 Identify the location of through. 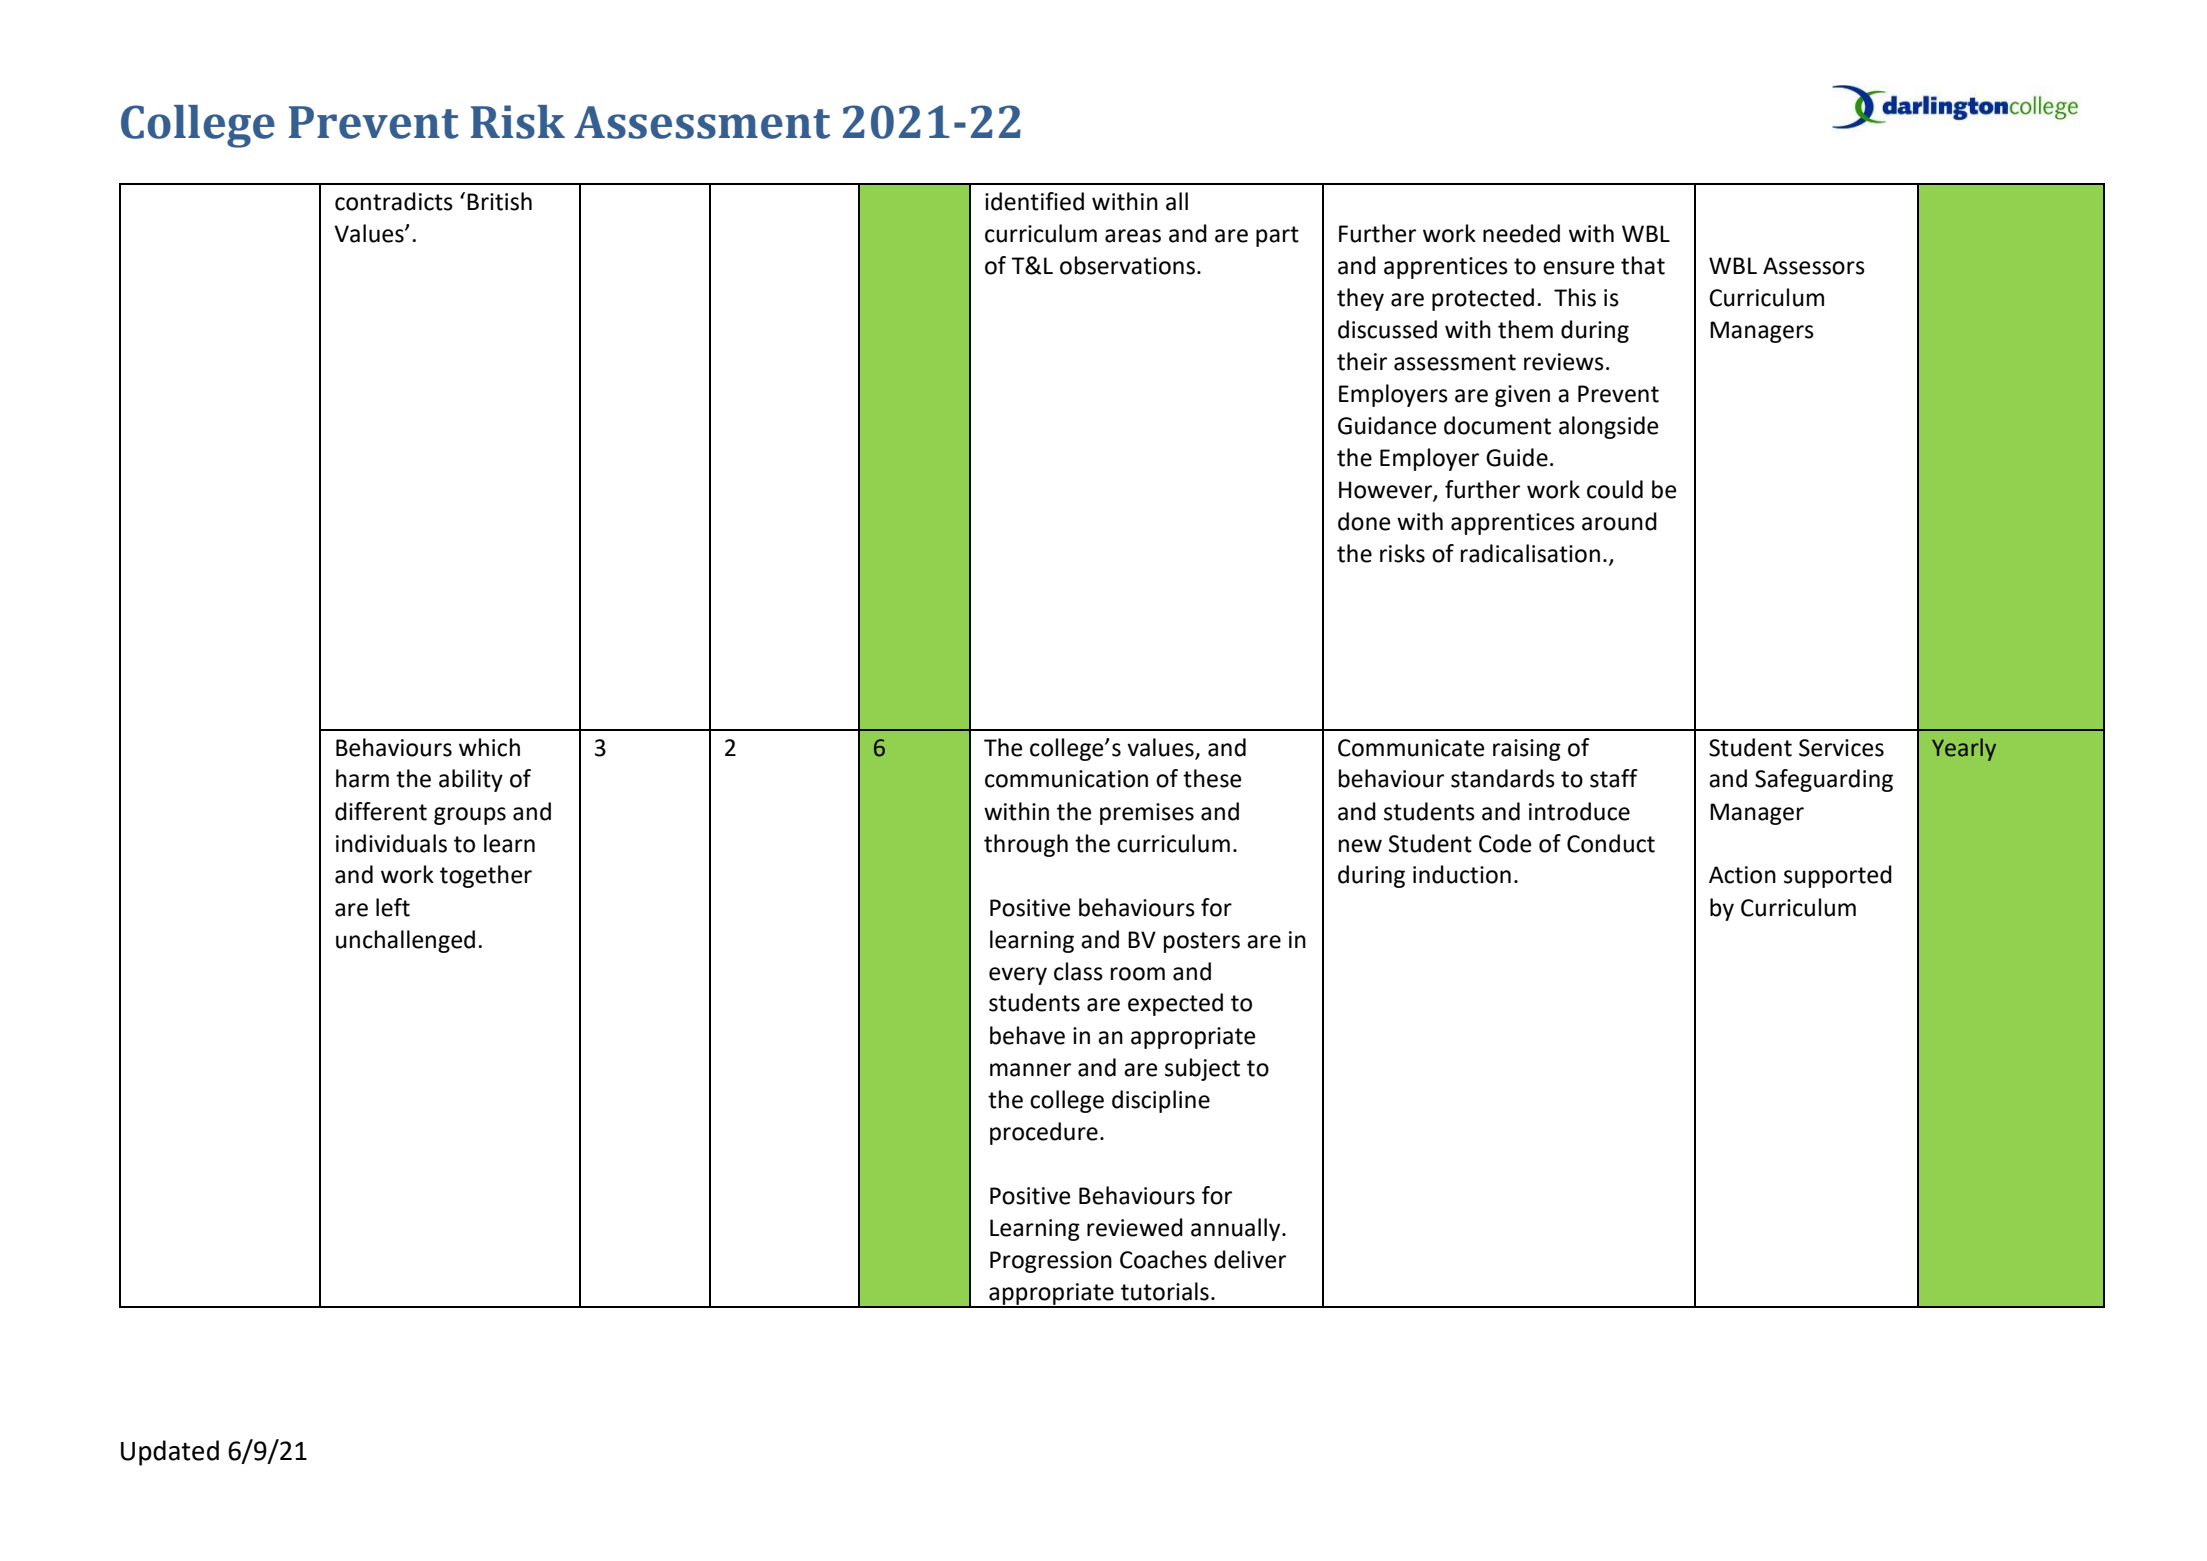
(1026, 845).
